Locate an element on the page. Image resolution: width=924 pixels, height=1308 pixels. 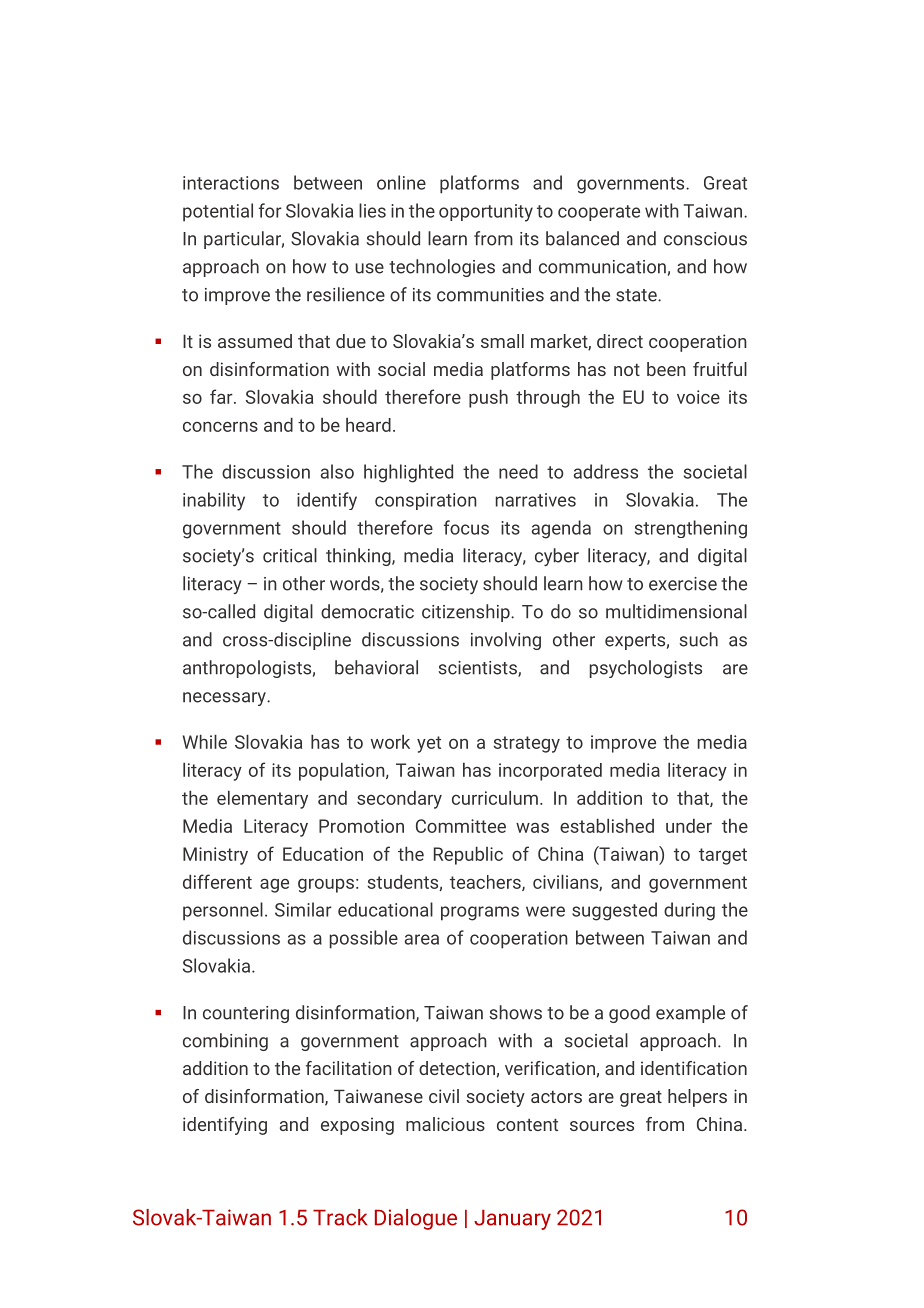
opportunity is located at coordinates (486, 213).
